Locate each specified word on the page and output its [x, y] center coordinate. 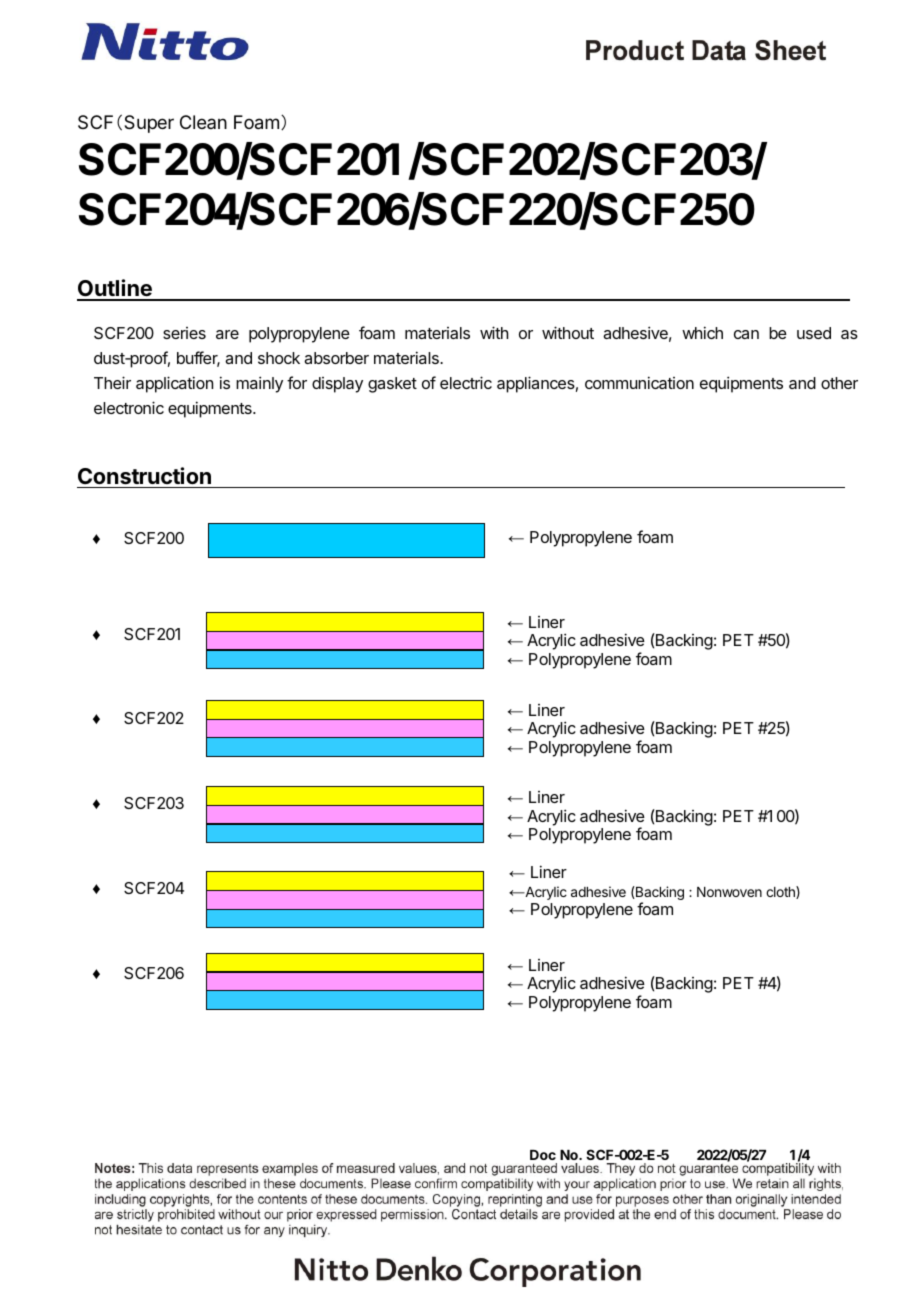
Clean [203, 122]
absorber [336, 358]
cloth [781, 892]
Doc [543, 1155]
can [746, 334]
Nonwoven [729, 892]
